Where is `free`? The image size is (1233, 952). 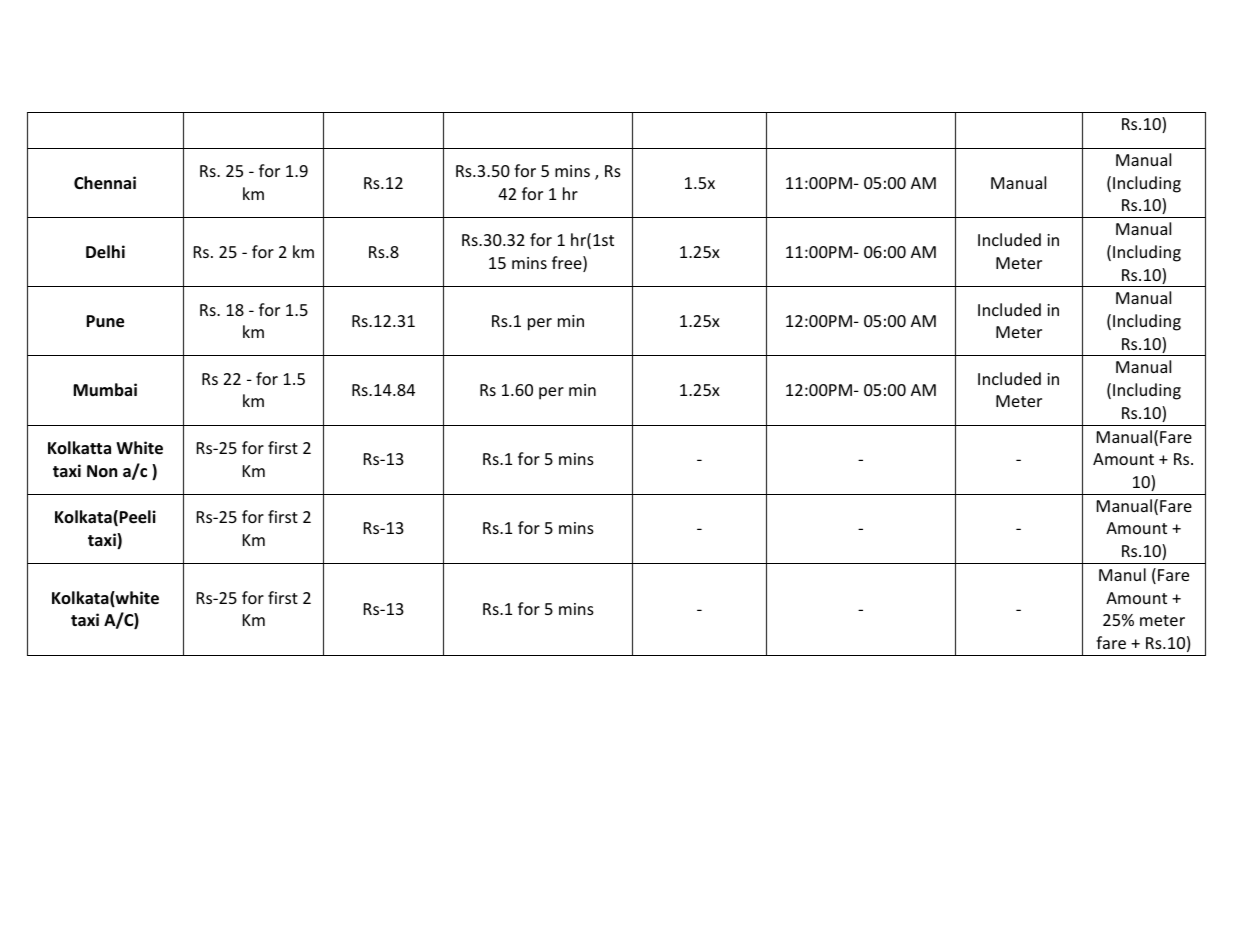
free is located at coordinates (568, 264).
